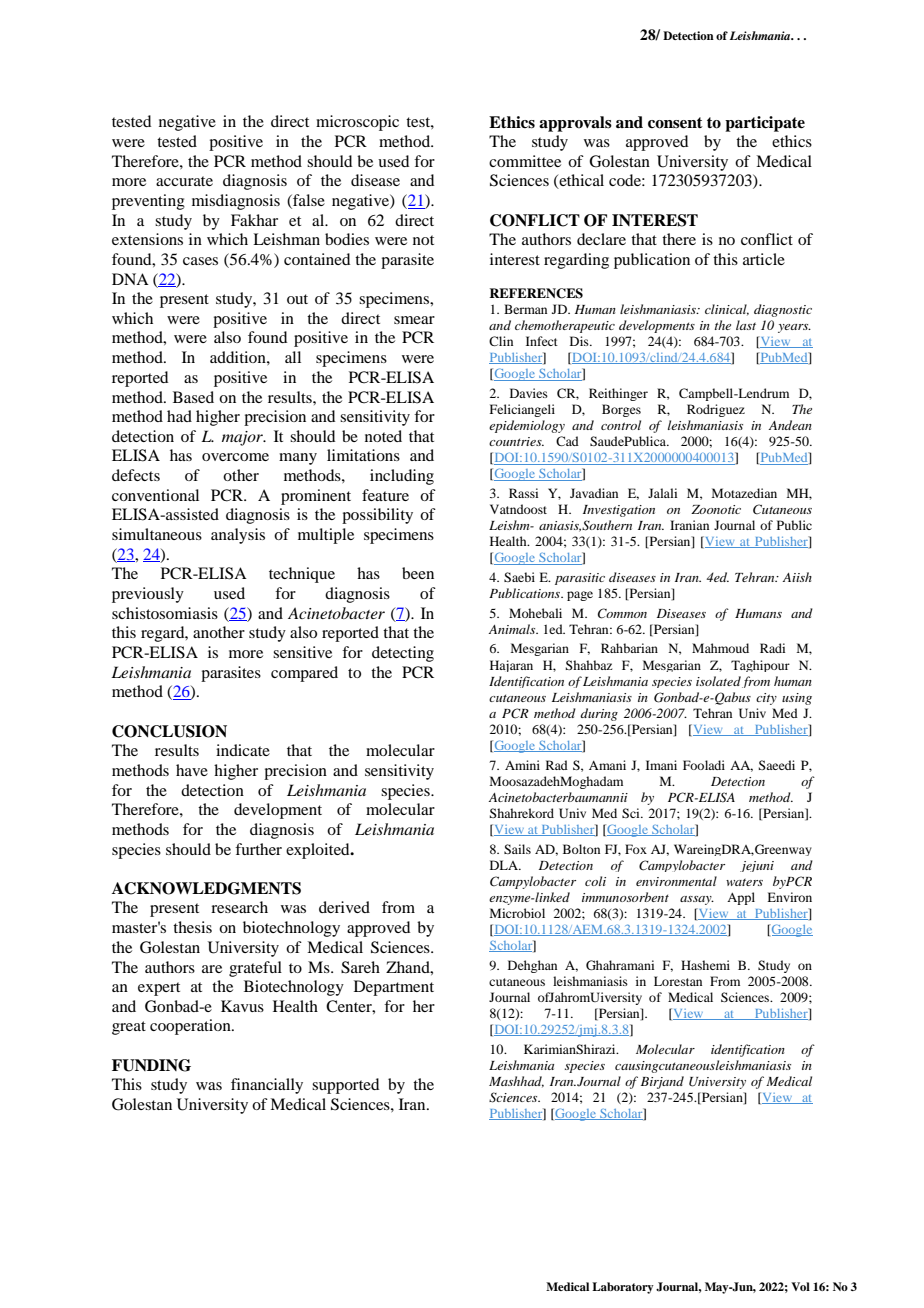 The width and height of the page is (924, 1308). Describe the element at coordinates (267, 1086) in the page. I see `financially` at that location.
